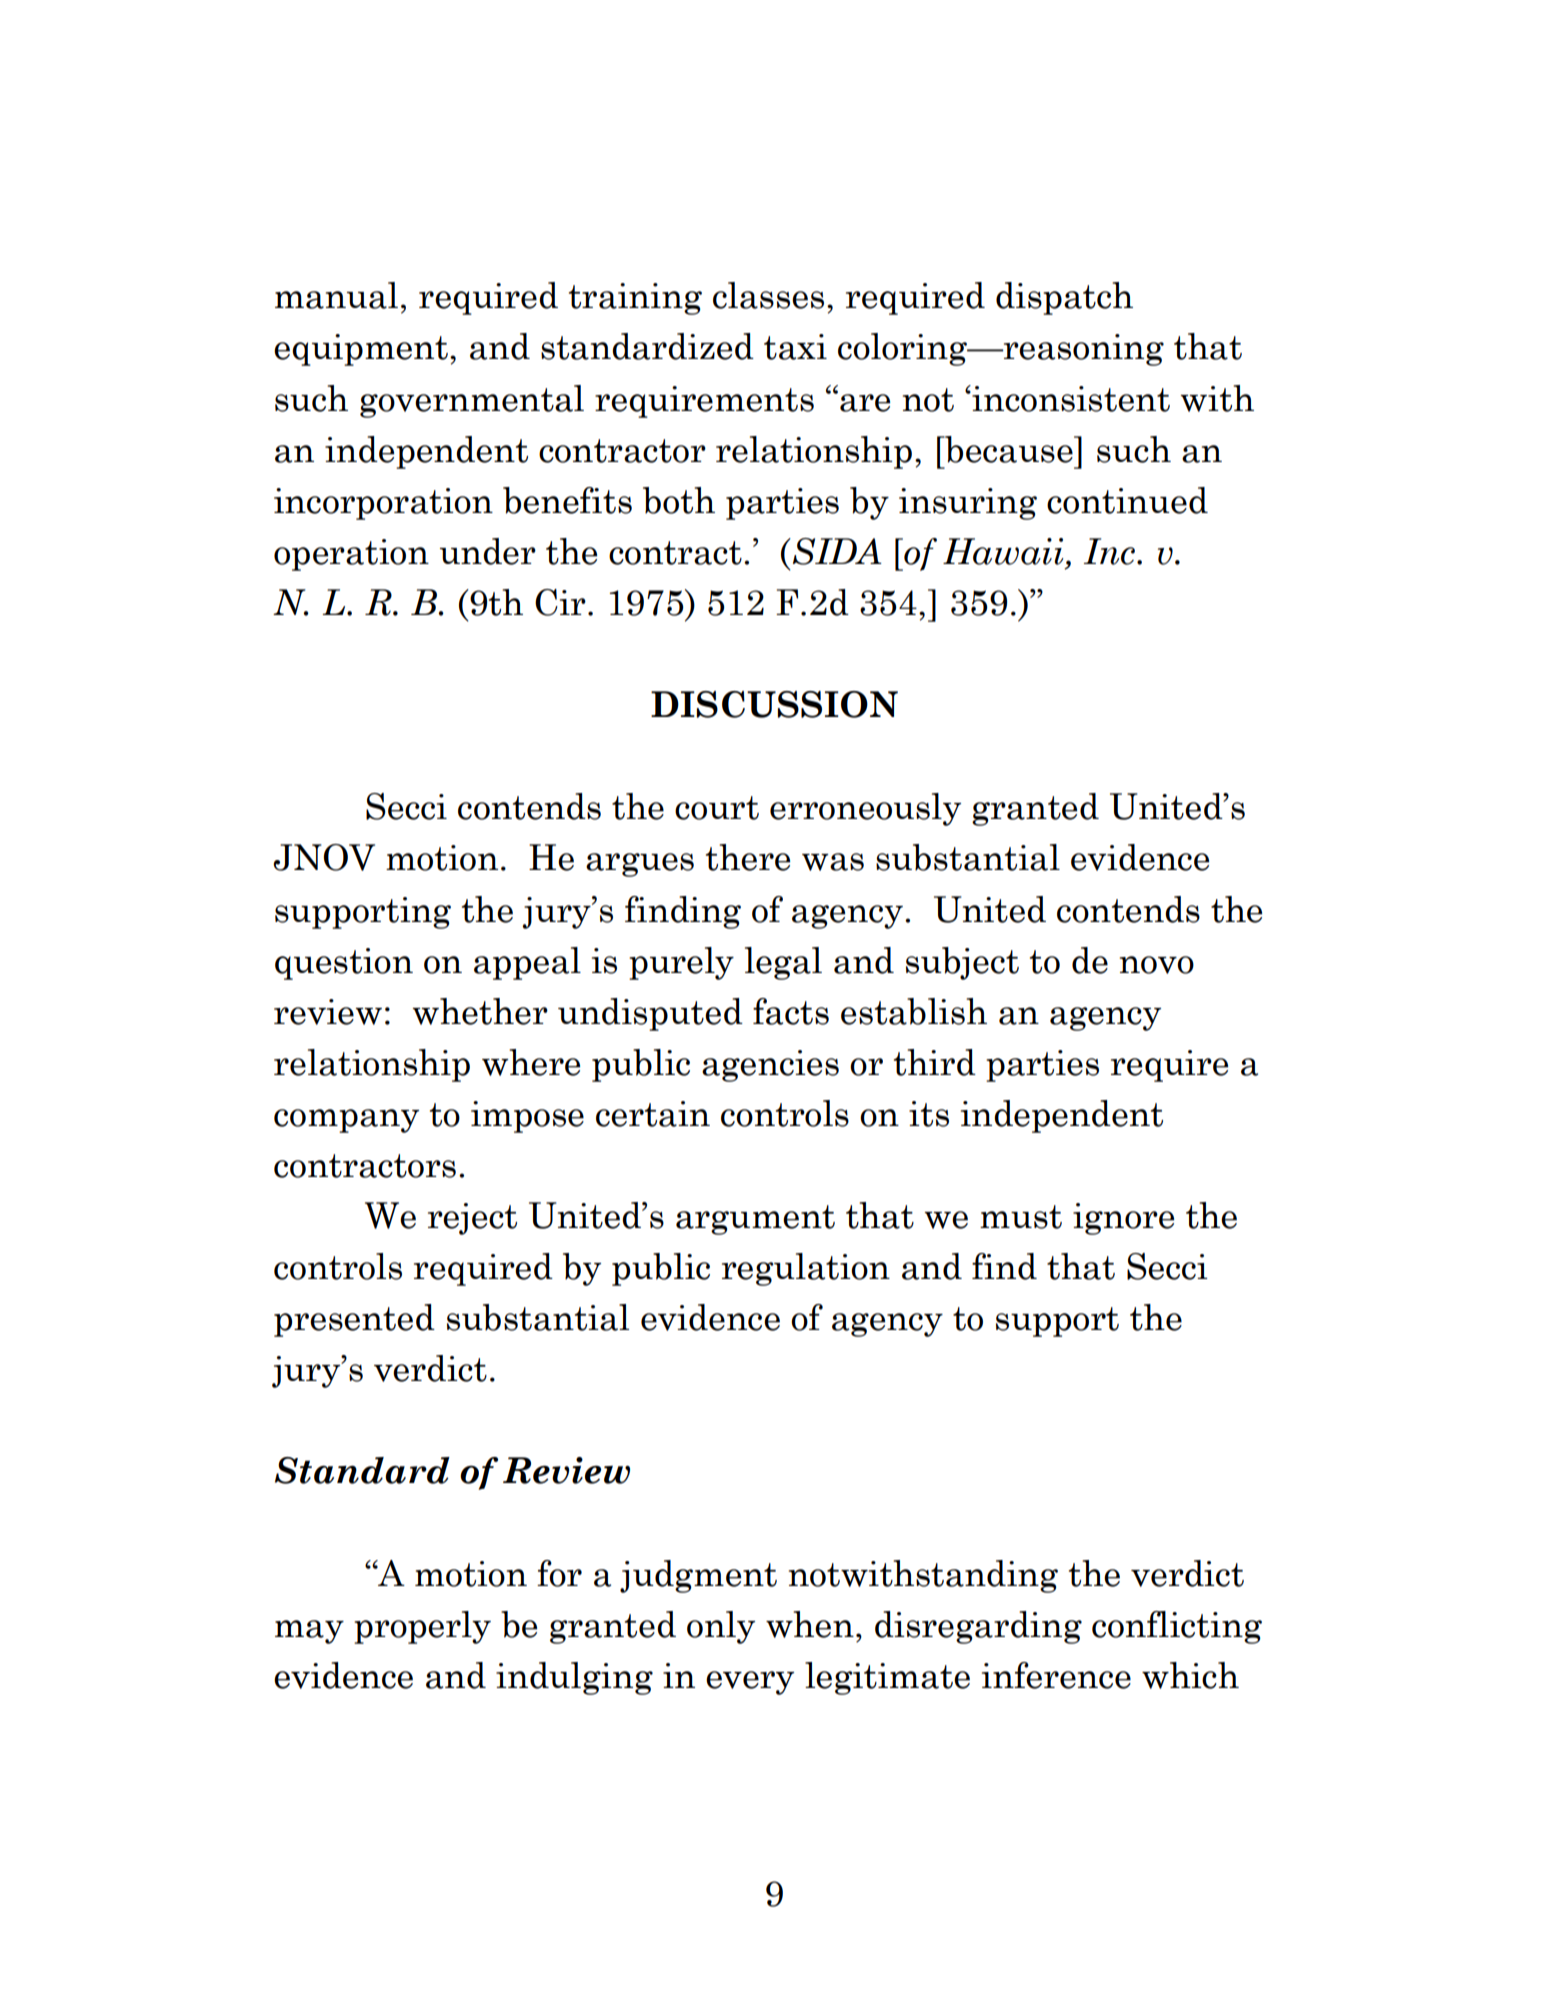  What do you see at coordinates (361, 350) in the screenshot?
I see `equipment` at bounding box center [361, 350].
